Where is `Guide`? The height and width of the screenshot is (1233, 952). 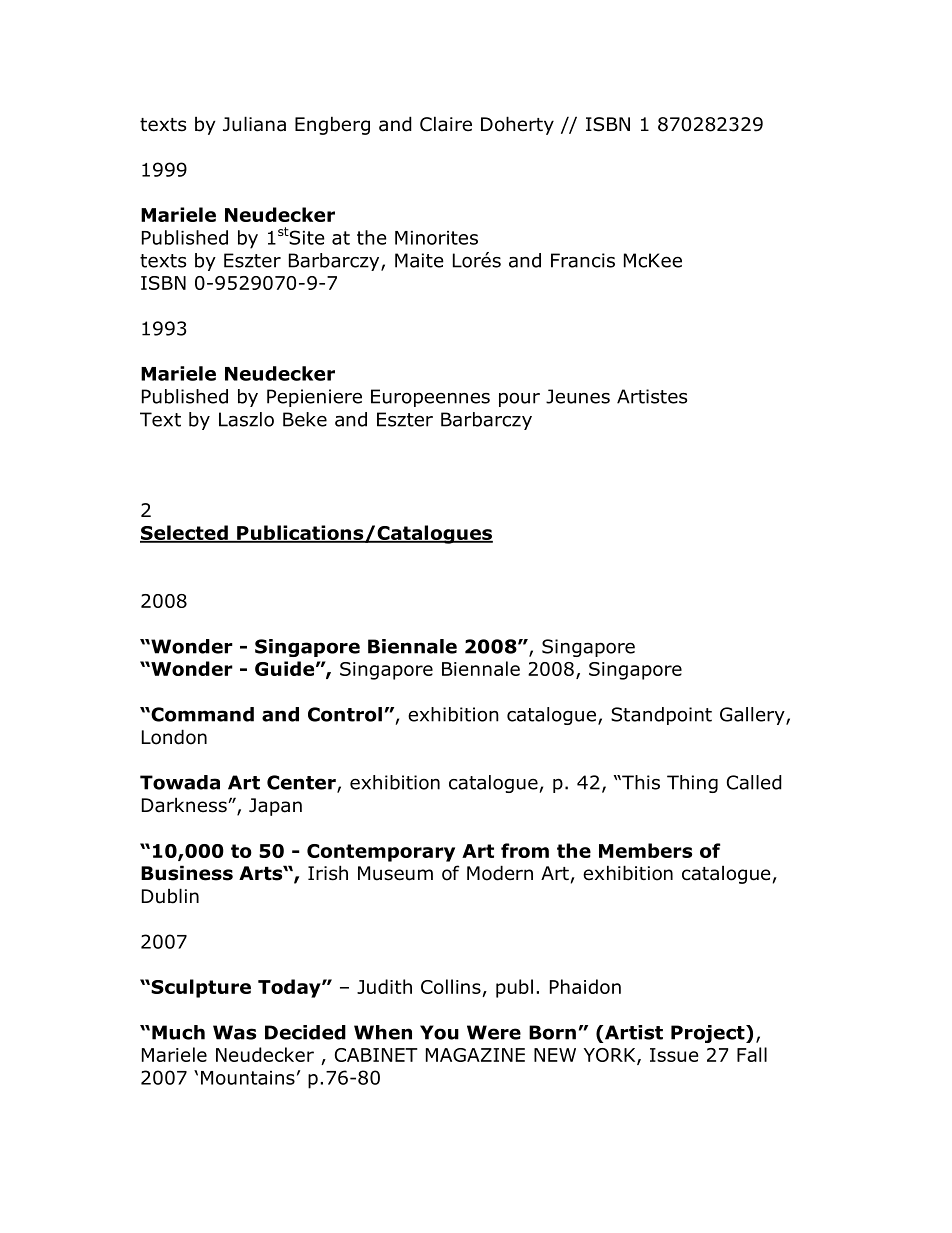
Guide is located at coordinates (284, 668).
